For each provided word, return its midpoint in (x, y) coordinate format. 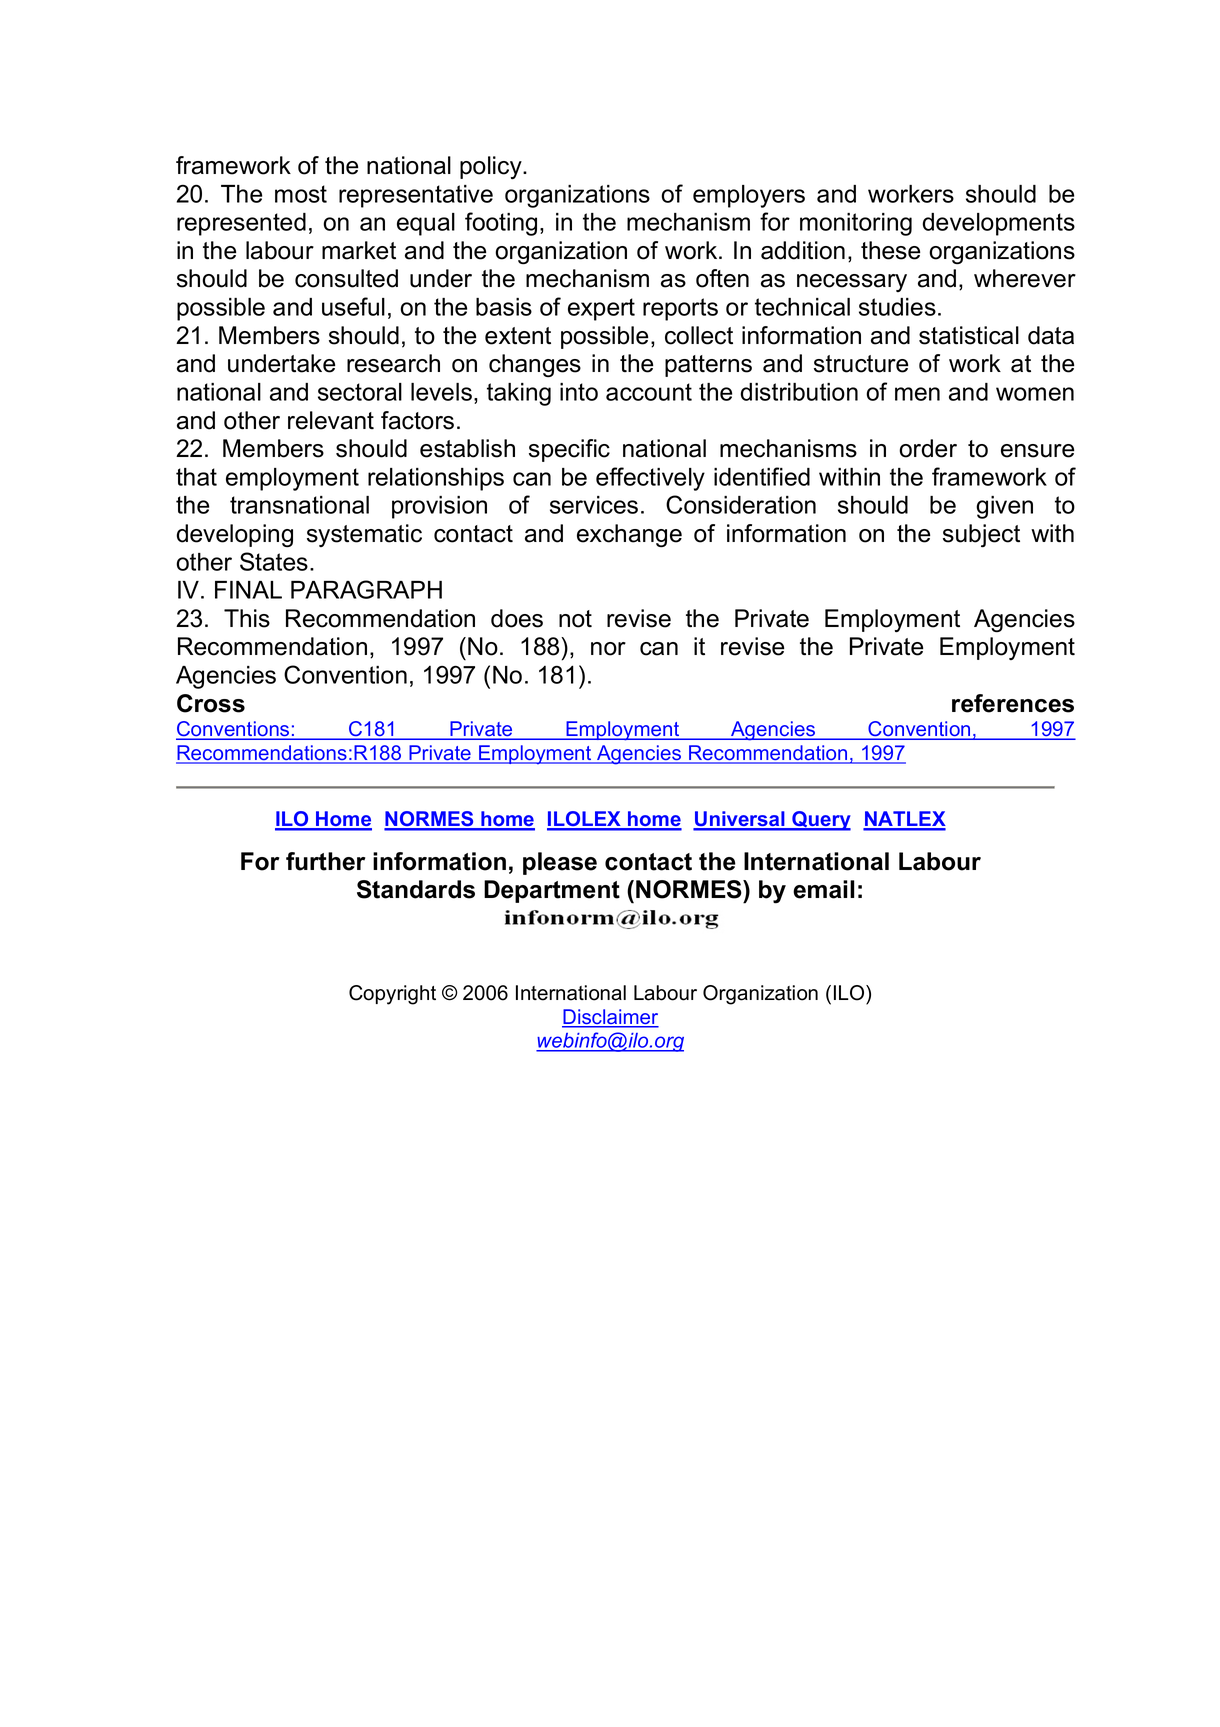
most (301, 194)
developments (999, 224)
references (1013, 703)
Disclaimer (610, 1018)
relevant (331, 420)
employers (749, 196)
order (928, 448)
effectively (650, 479)
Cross (211, 703)
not (575, 619)
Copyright (392, 995)
